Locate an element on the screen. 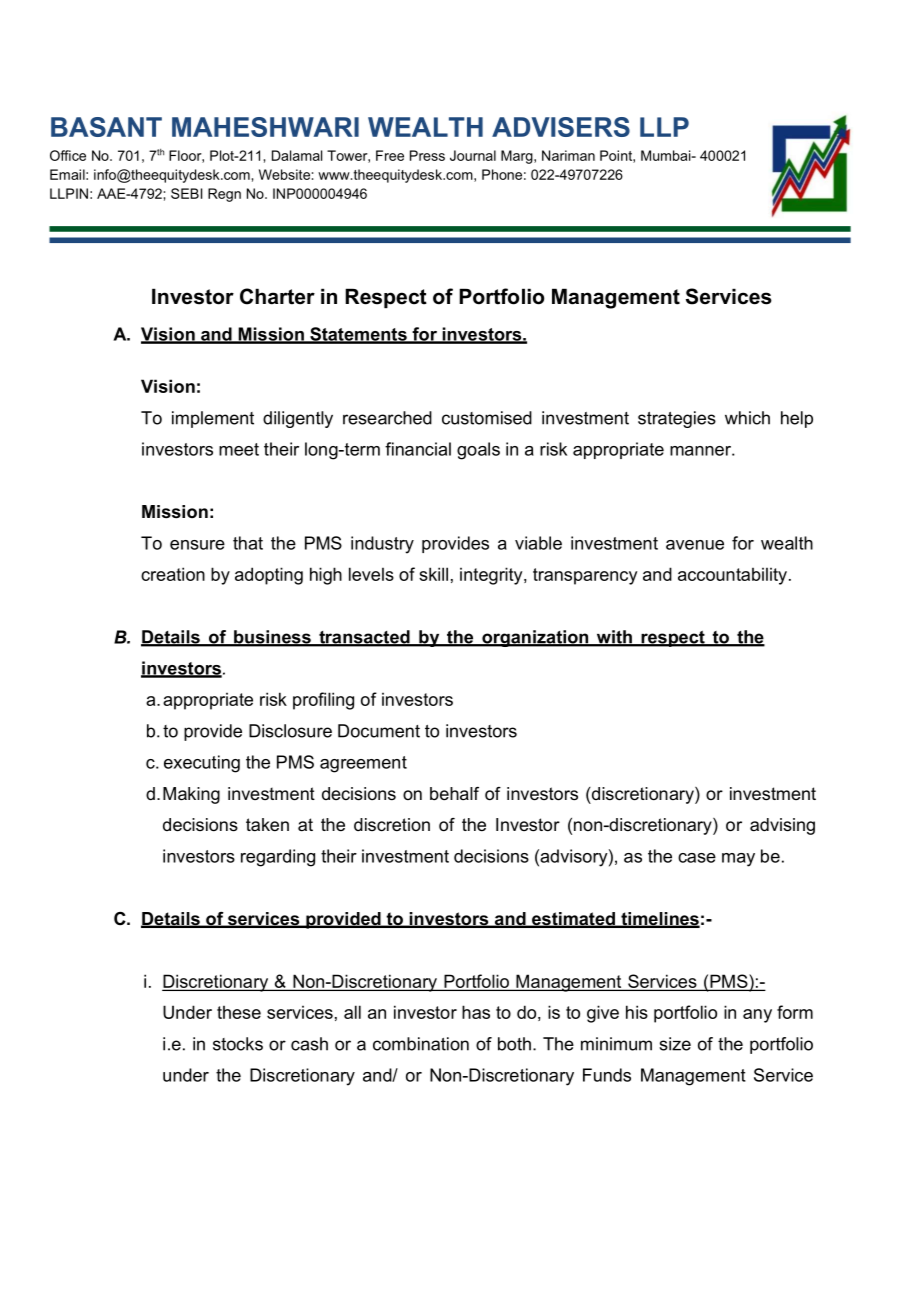 Image resolution: width=924 pixels, height=1308 pixels. combination is located at coordinates (421, 1044).
